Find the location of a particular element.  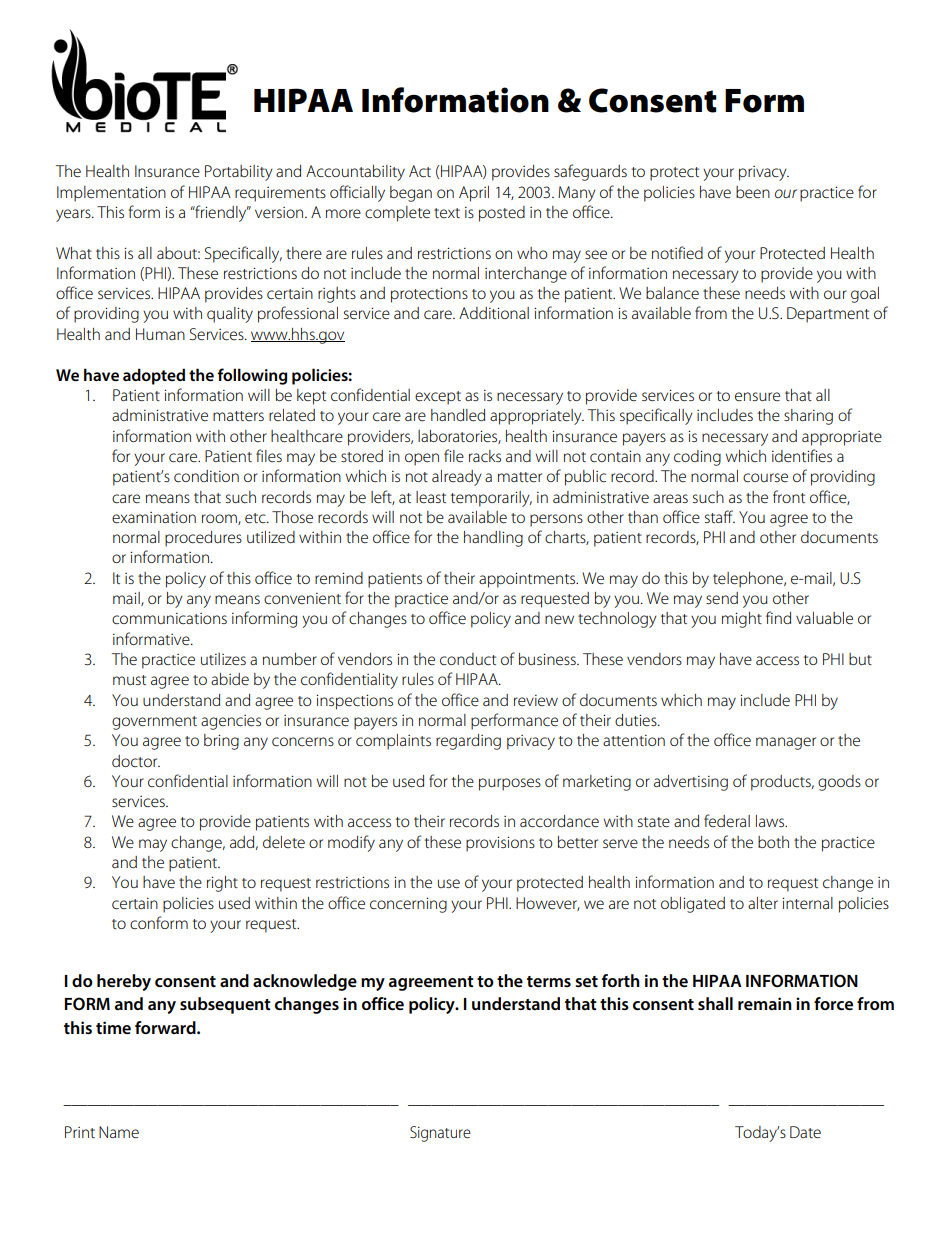

Signature is located at coordinates (440, 1134).
